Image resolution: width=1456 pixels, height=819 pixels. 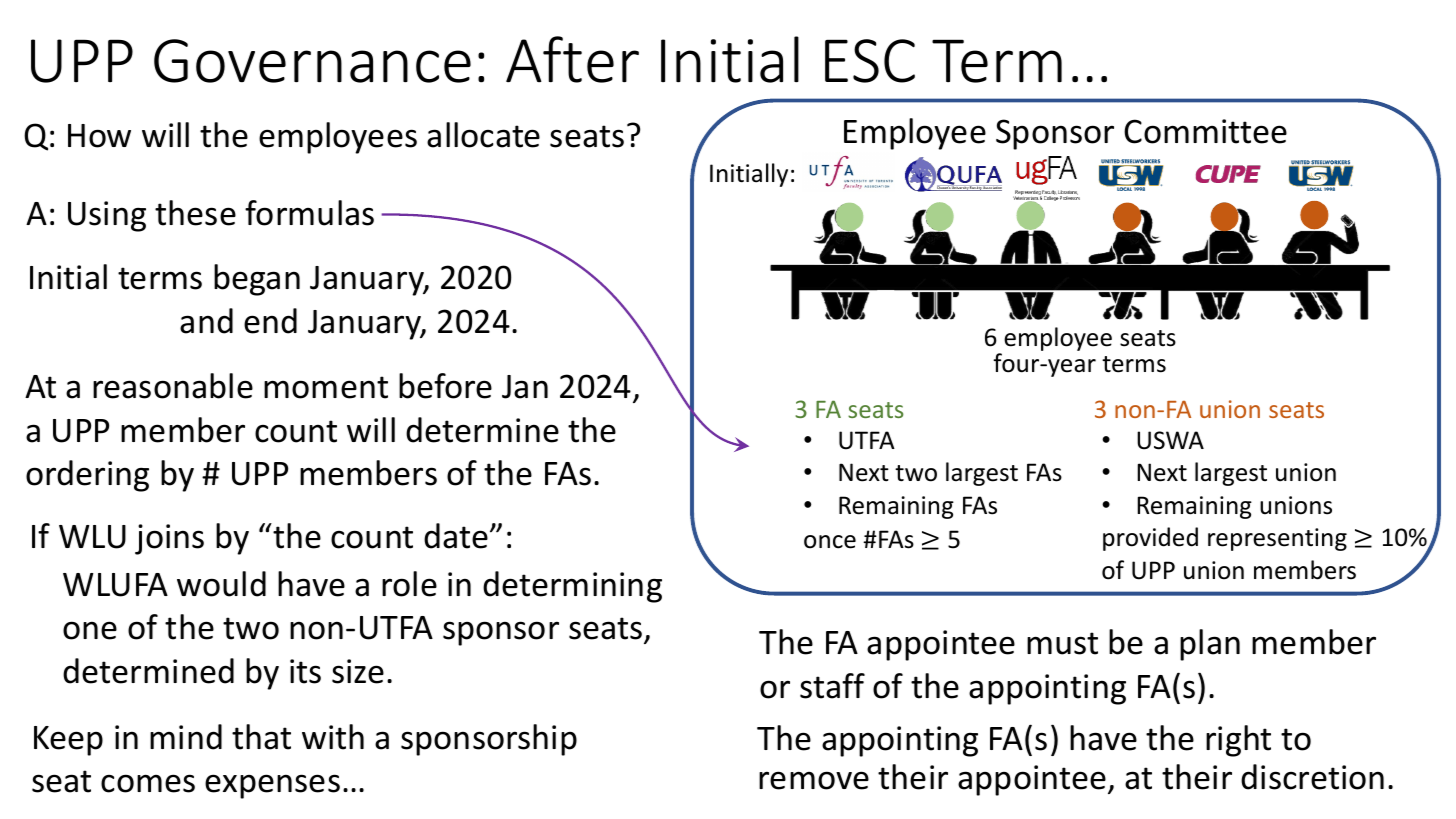 What do you see at coordinates (814, 780) in the screenshot?
I see `remove` at bounding box center [814, 780].
